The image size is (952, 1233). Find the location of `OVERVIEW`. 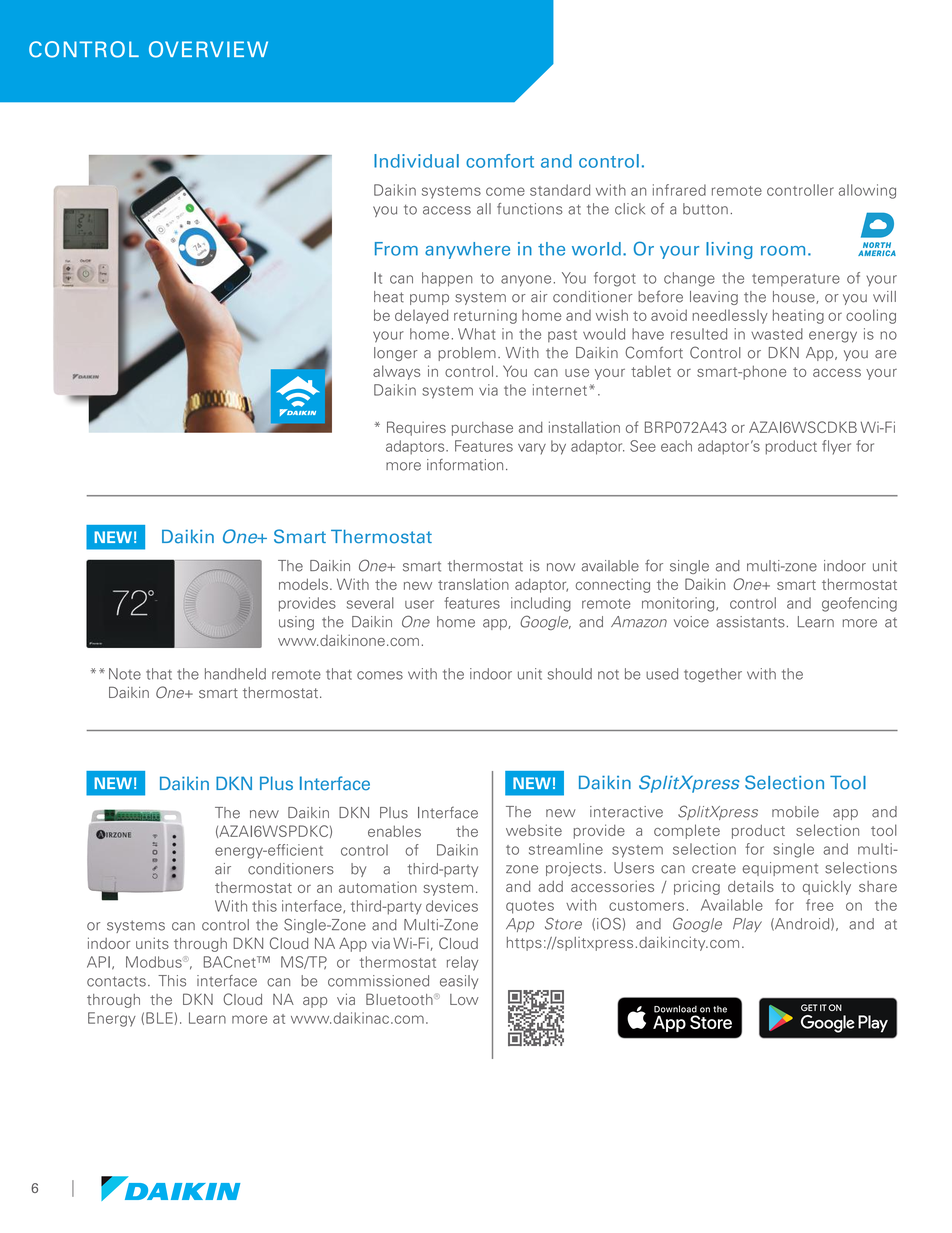

OVERVIEW is located at coordinates (208, 49).
